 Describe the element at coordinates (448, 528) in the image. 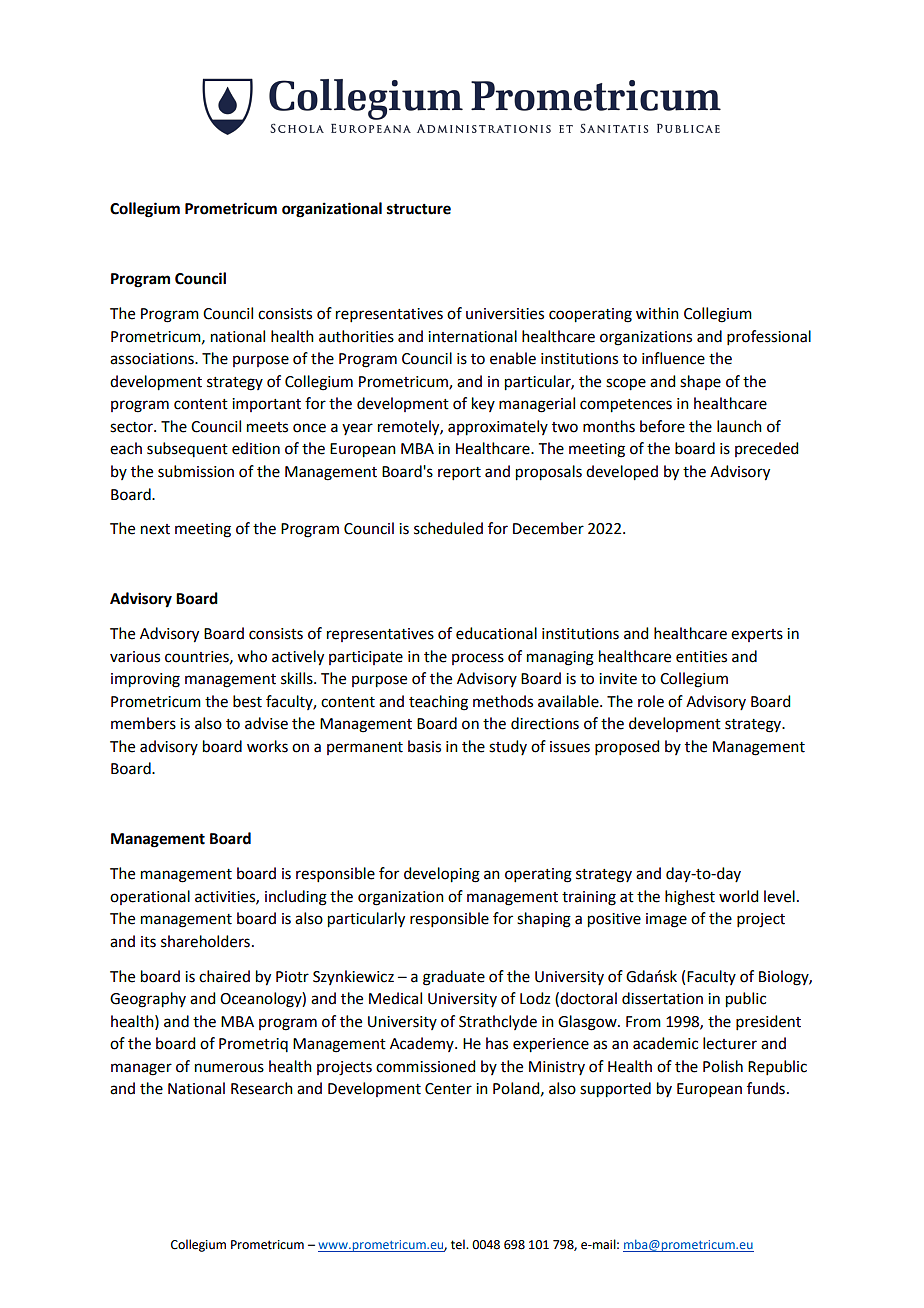

I see `scheduled` at that location.
